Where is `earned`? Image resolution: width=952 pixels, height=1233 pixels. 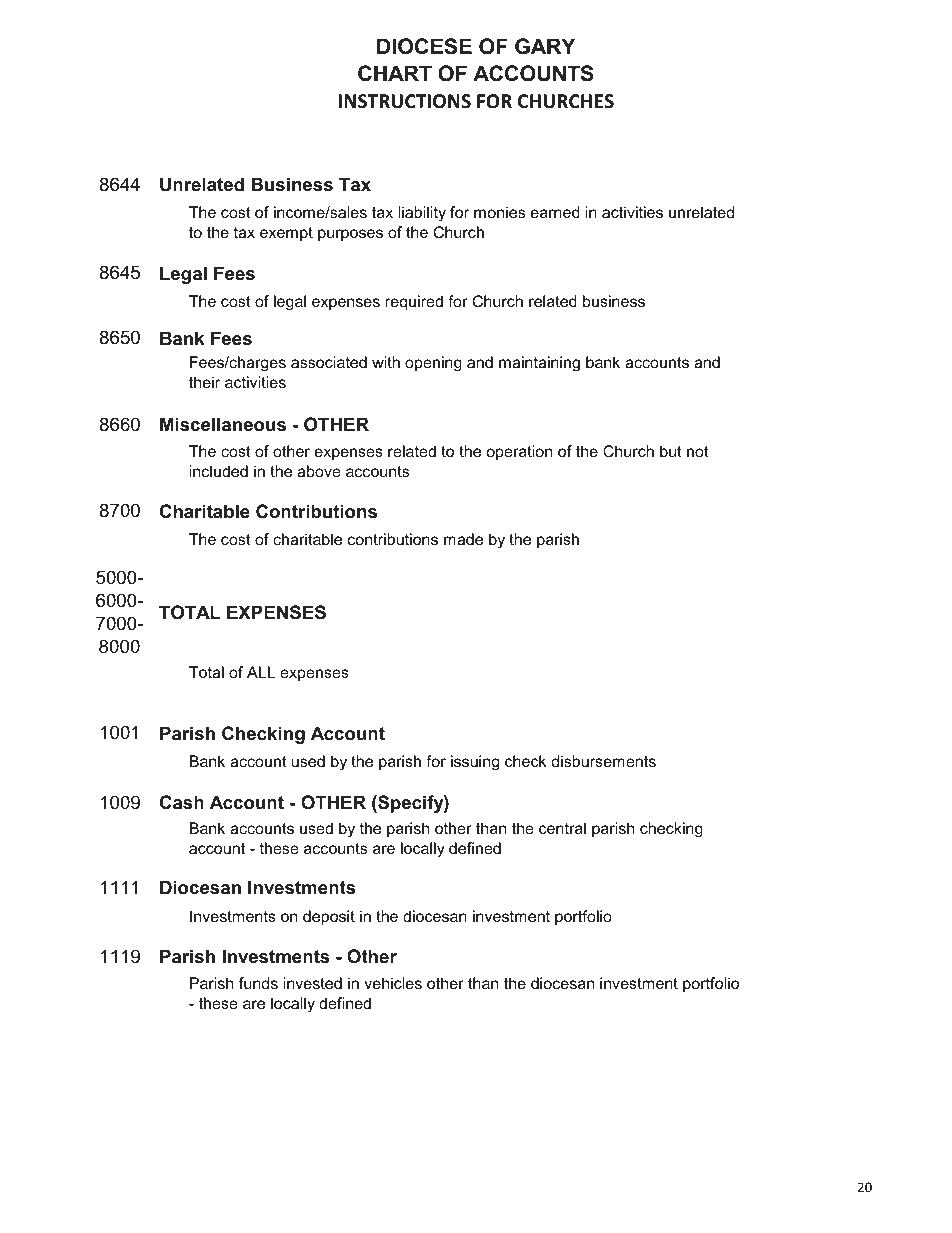 earned is located at coordinates (555, 212).
